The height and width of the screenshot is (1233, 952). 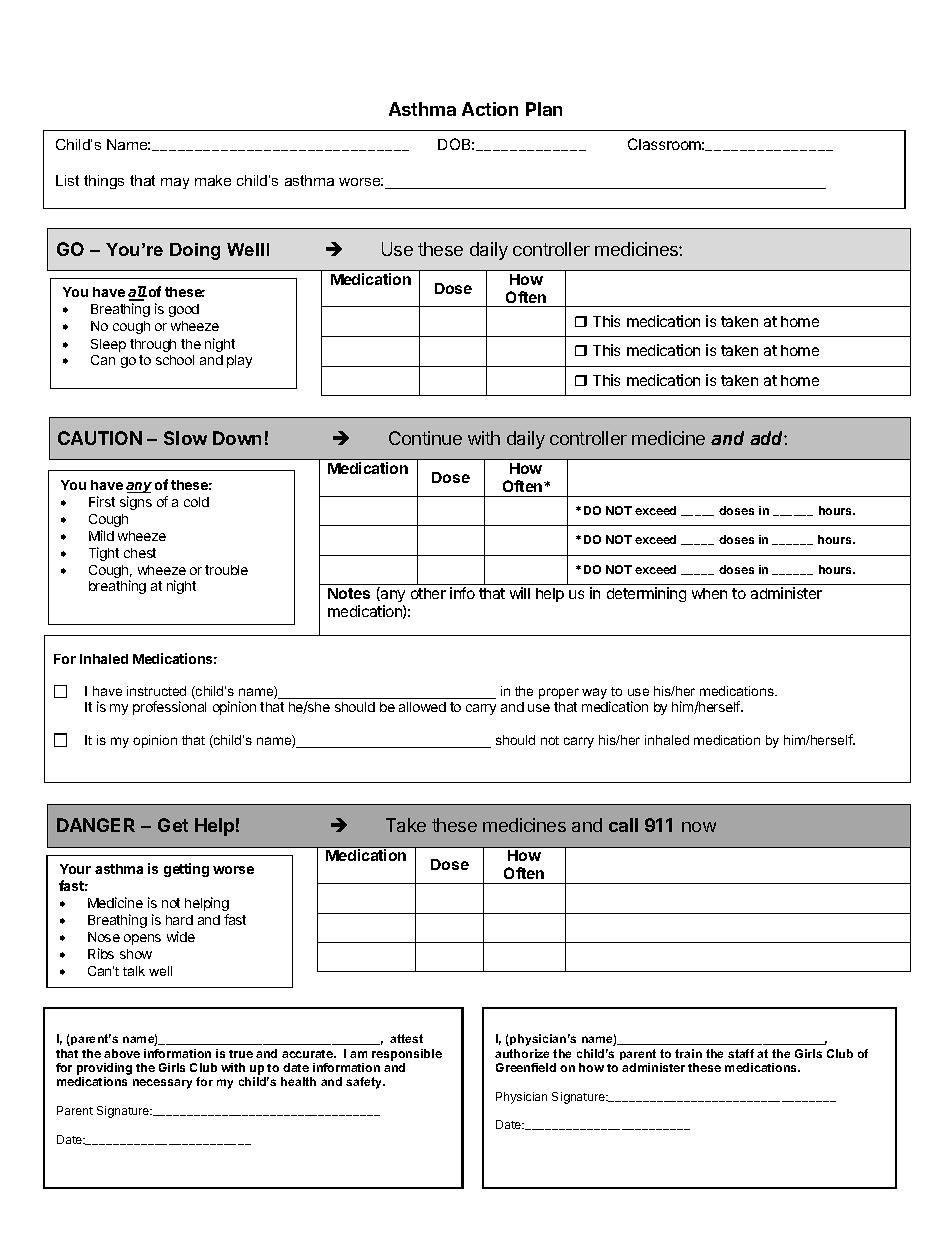 I want to click on may, so click(x=175, y=183).
